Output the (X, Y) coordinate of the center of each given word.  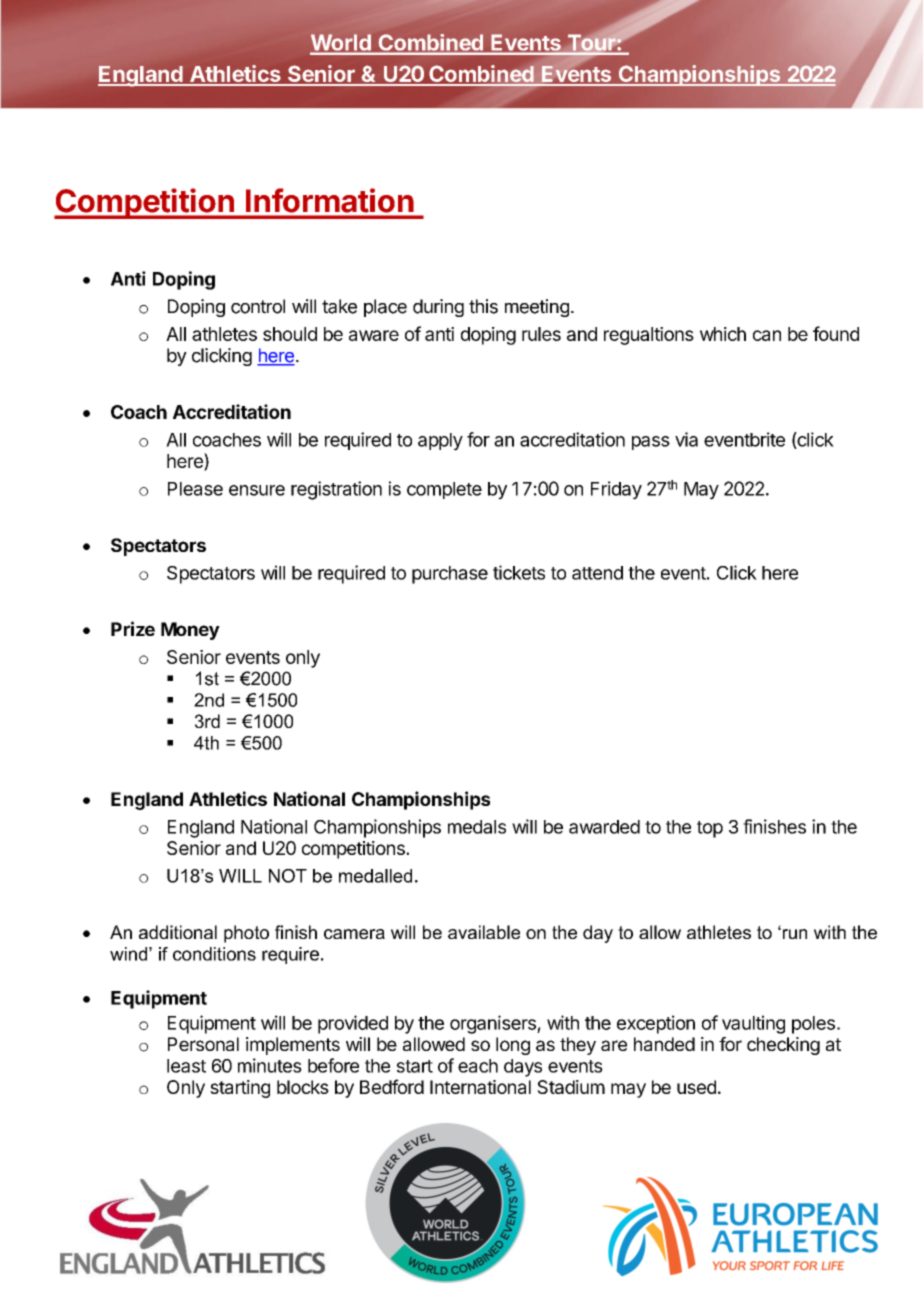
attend (597, 573)
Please (195, 489)
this (483, 306)
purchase (450, 575)
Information (329, 200)
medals (477, 827)
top (710, 829)
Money (190, 631)
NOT (288, 876)
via (686, 439)
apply (440, 442)
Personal (203, 1044)
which (723, 334)
